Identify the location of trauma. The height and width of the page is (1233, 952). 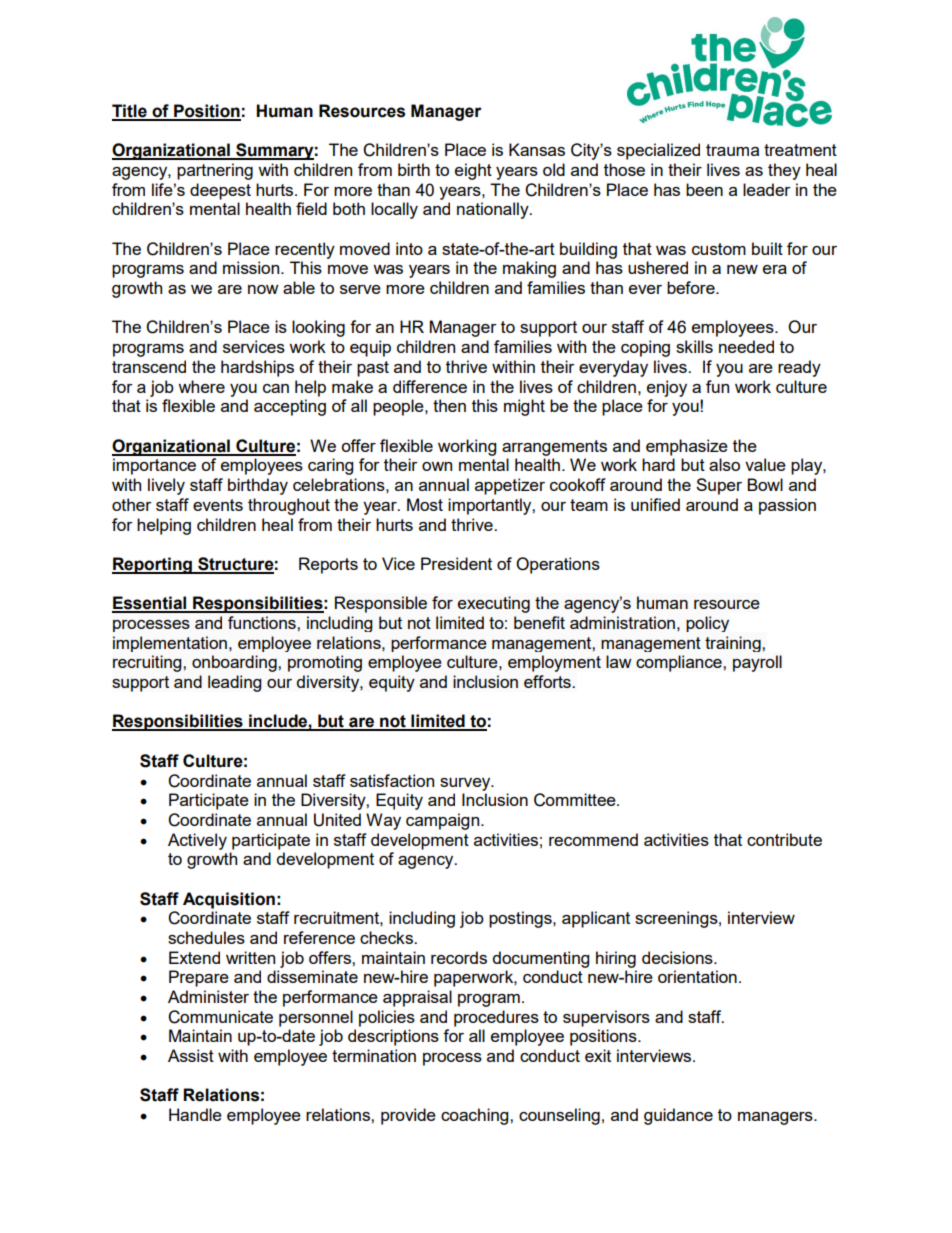
(732, 150).
